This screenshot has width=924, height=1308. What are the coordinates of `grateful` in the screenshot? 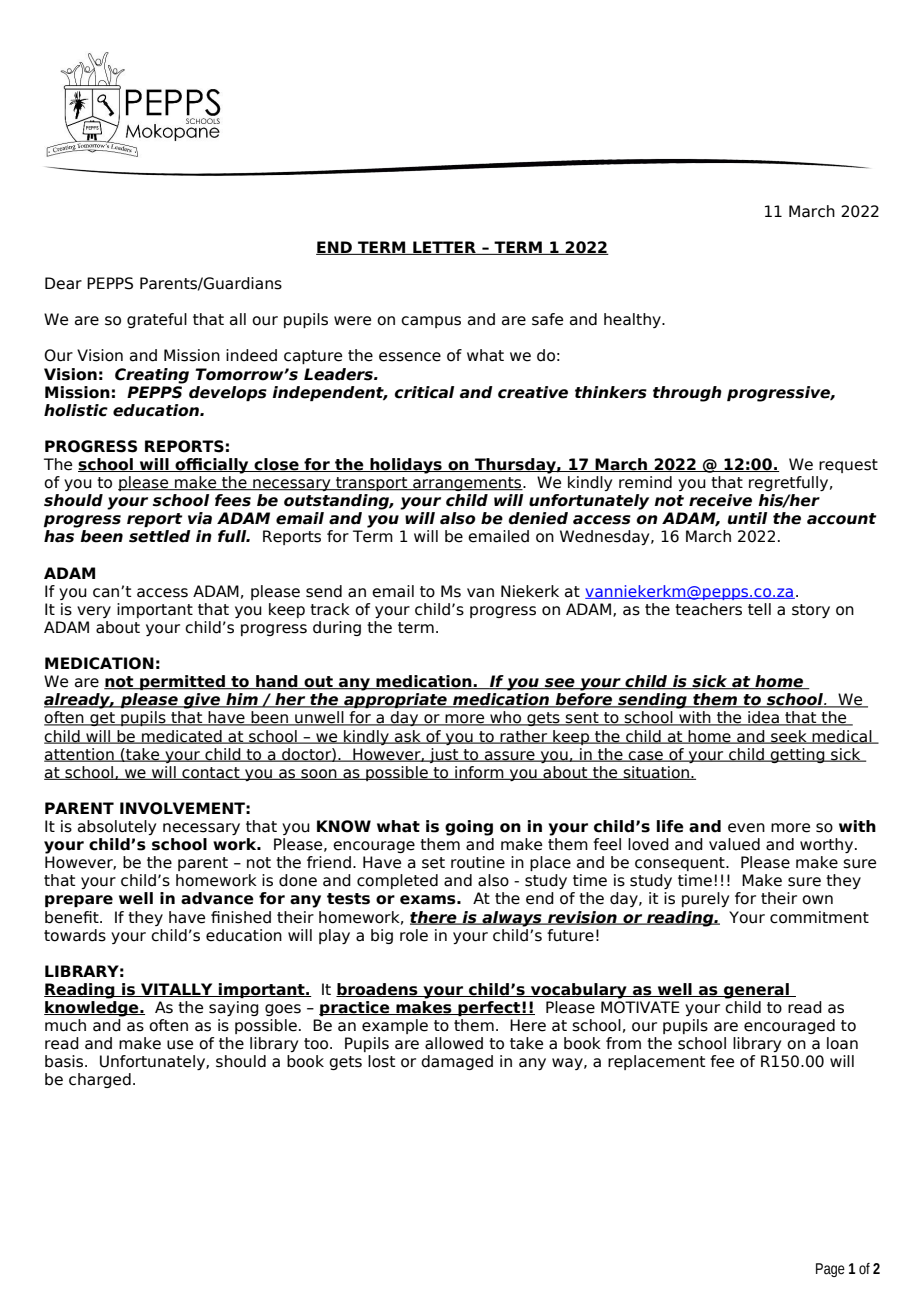 It's located at (157, 320).
